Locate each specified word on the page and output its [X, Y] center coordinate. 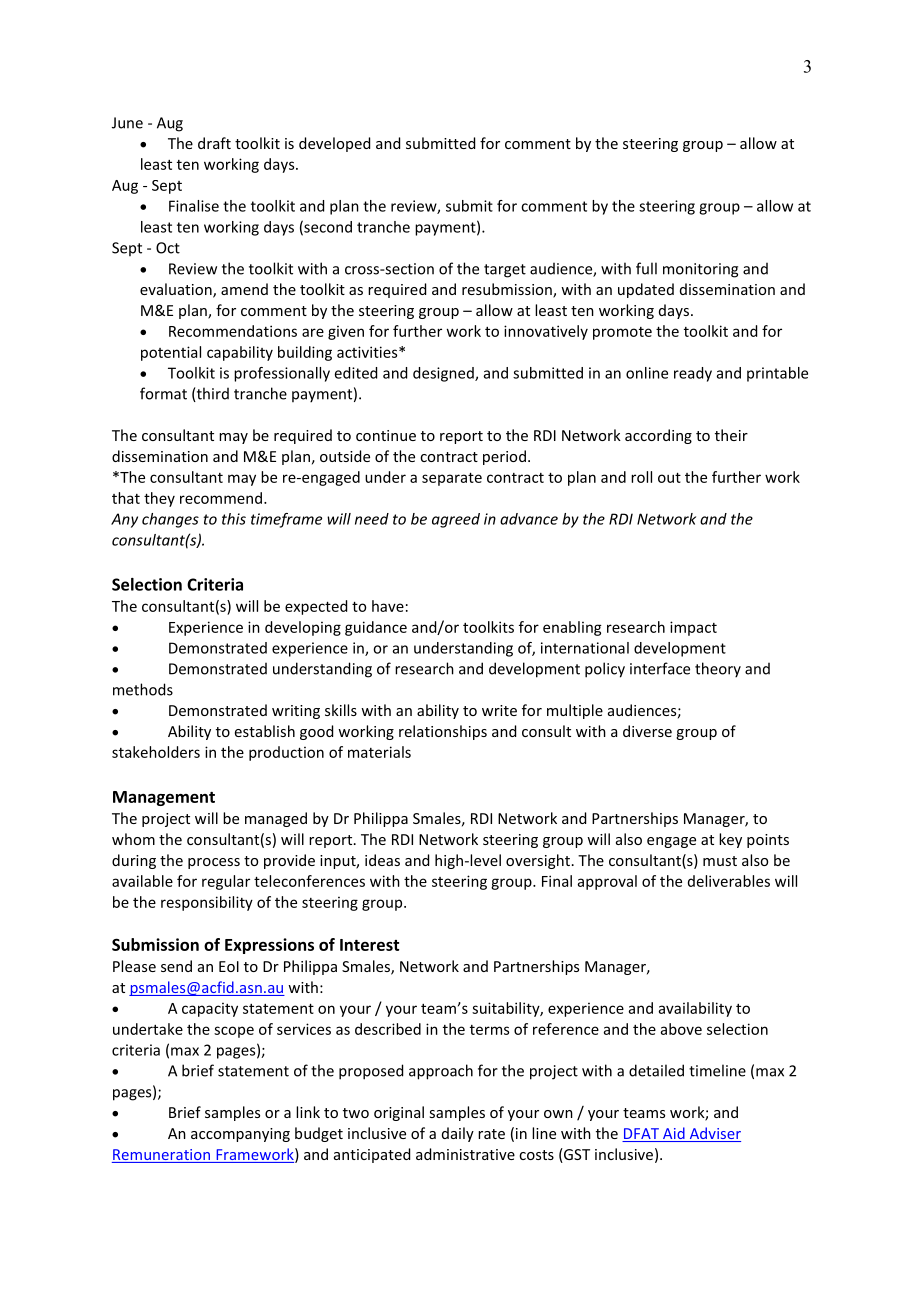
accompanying [240, 1135]
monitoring [700, 270]
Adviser [714, 1134]
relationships [443, 732]
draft [214, 143]
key [730, 840]
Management [164, 798]
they [159, 499]
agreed [456, 520]
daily [458, 1134]
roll [641, 477]
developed [334, 144]
